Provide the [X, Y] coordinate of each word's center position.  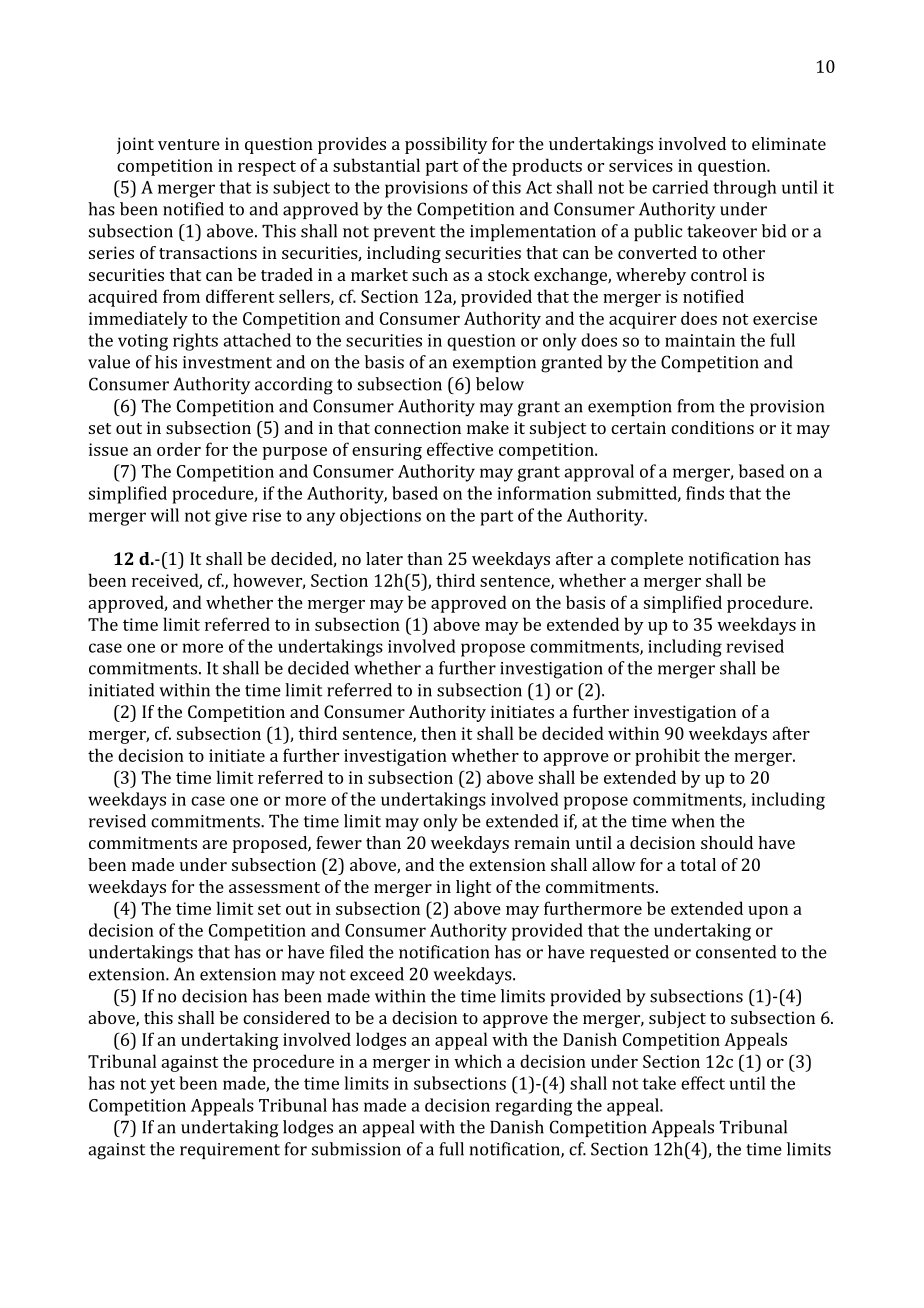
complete [647, 560]
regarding [534, 1107]
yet [162, 1086]
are [215, 844]
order [179, 449]
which [478, 1061]
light [473, 888]
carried [680, 187]
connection [417, 427]
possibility [446, 145]
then [438, 733]
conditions [712, 427]
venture [189, 144]
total [698, 864]
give [231, 517]
